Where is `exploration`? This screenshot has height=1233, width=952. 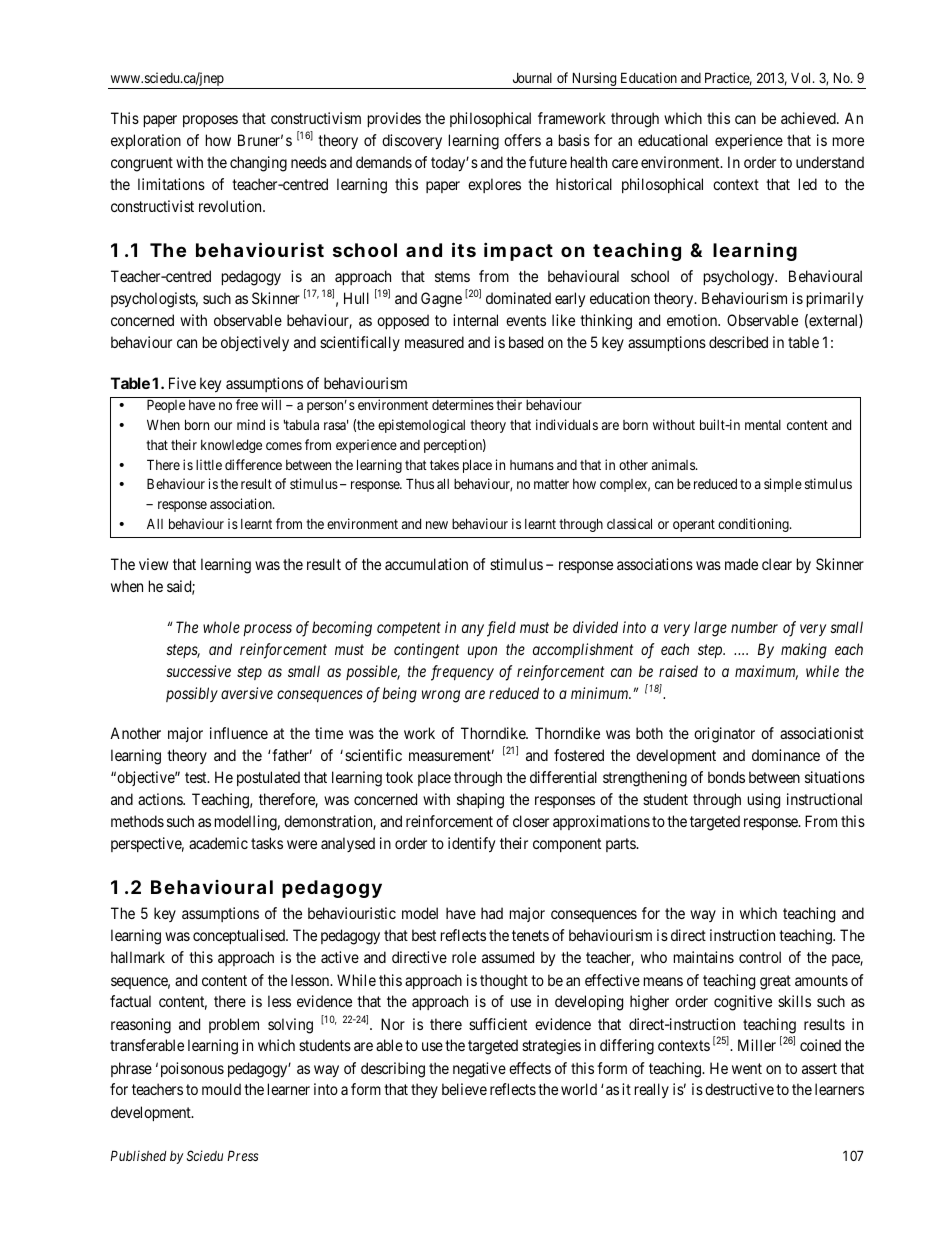
exploration is located at coordinates (146, 141).
